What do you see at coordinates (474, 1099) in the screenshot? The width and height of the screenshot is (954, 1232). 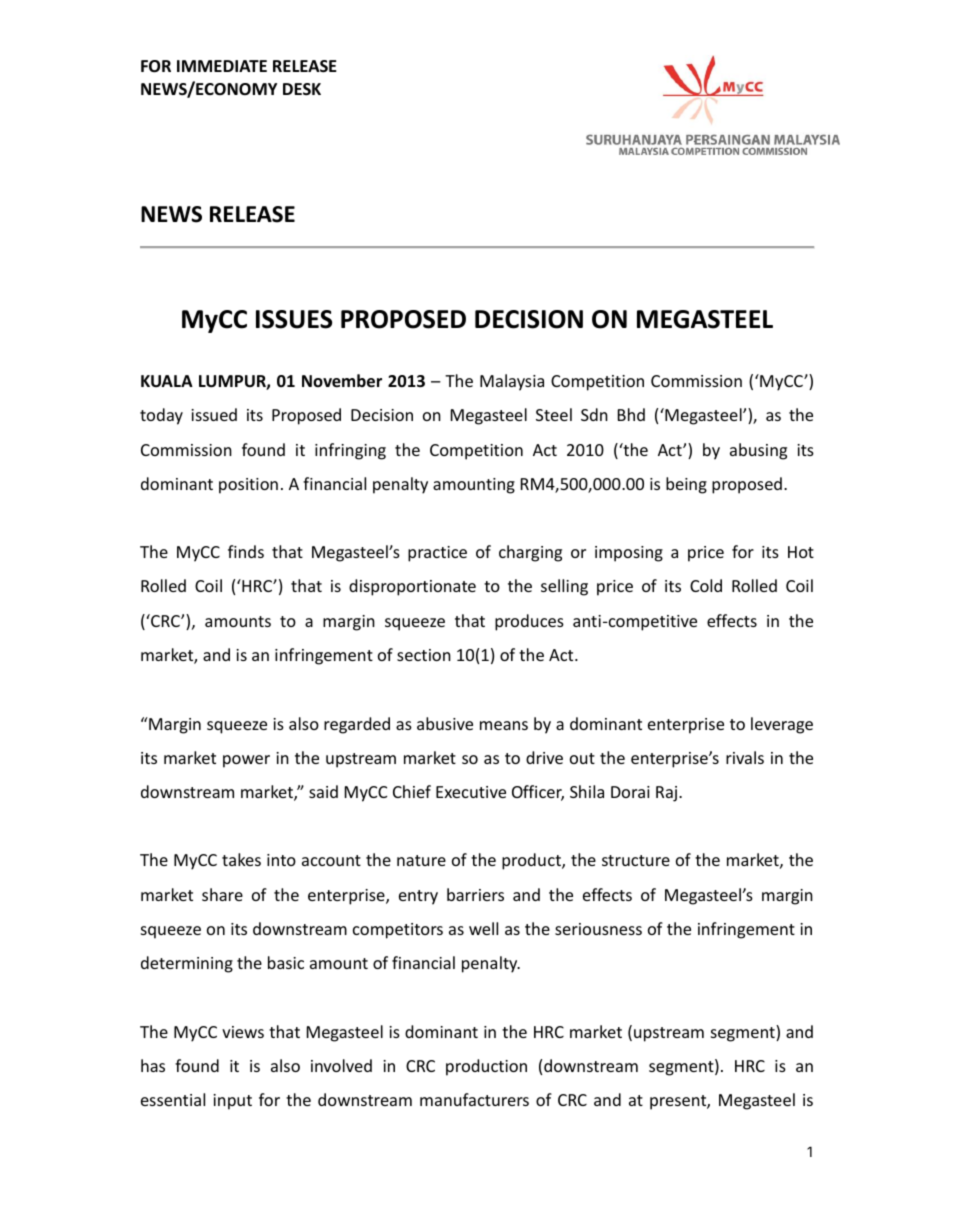 I see `manufacturers` at bounding box center [474, 1099].
